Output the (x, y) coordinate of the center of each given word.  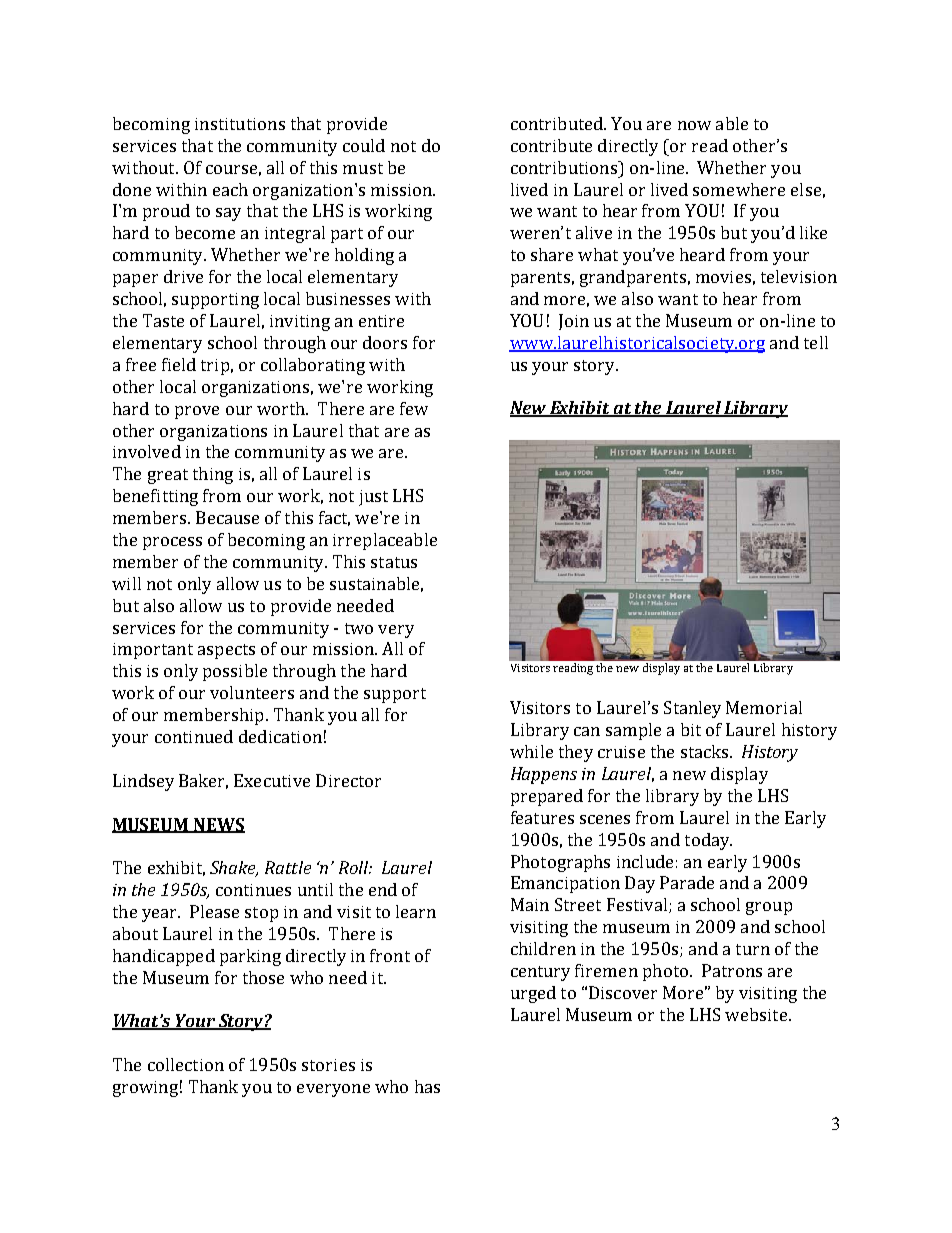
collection (186, 1064)
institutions (240, 124)
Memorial (764, 707)
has (427, 1086)
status (394, 562)
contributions (565, 167)
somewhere (739, 189)
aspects (226, 651)
